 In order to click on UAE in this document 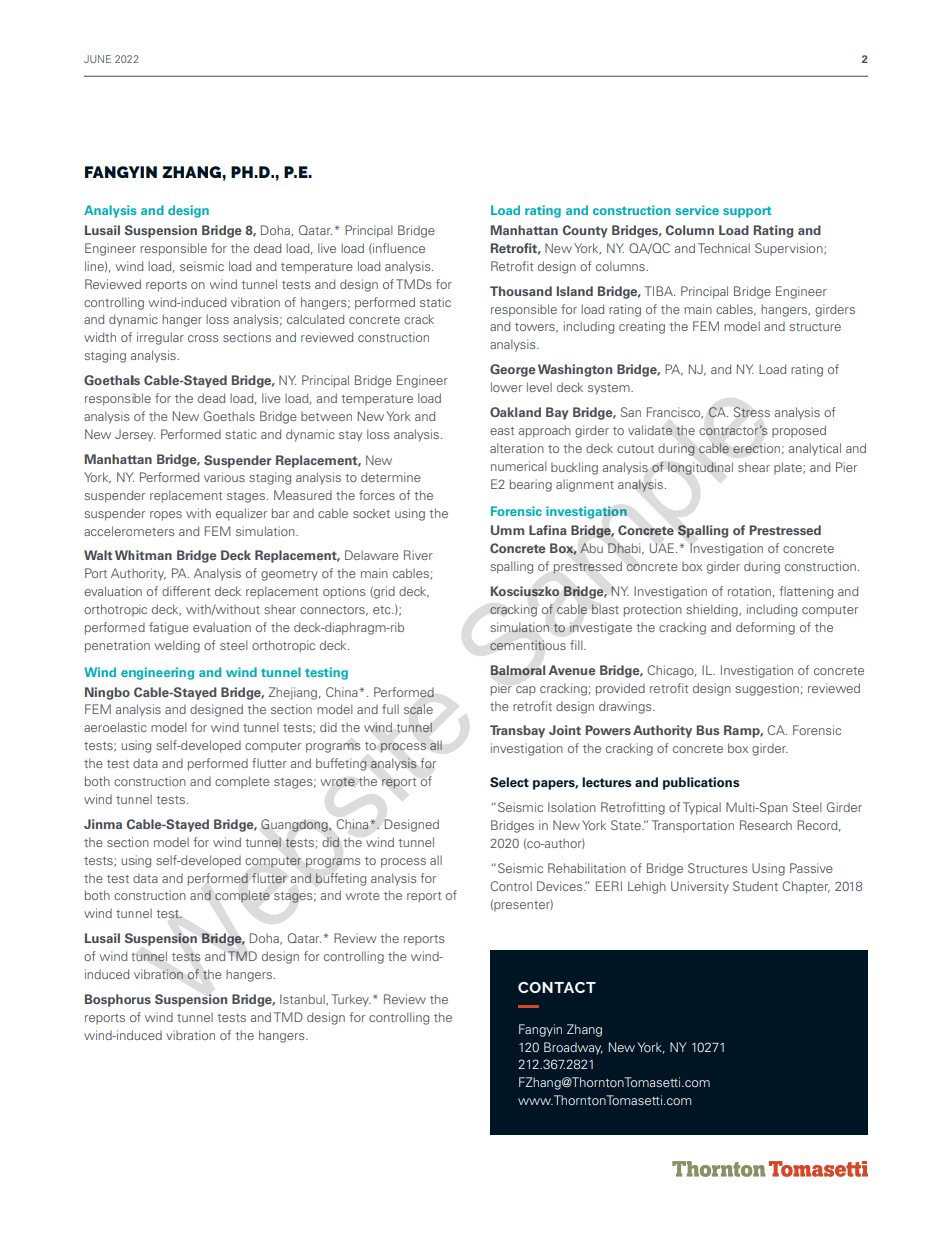, I will do `click(663, 548)`.
